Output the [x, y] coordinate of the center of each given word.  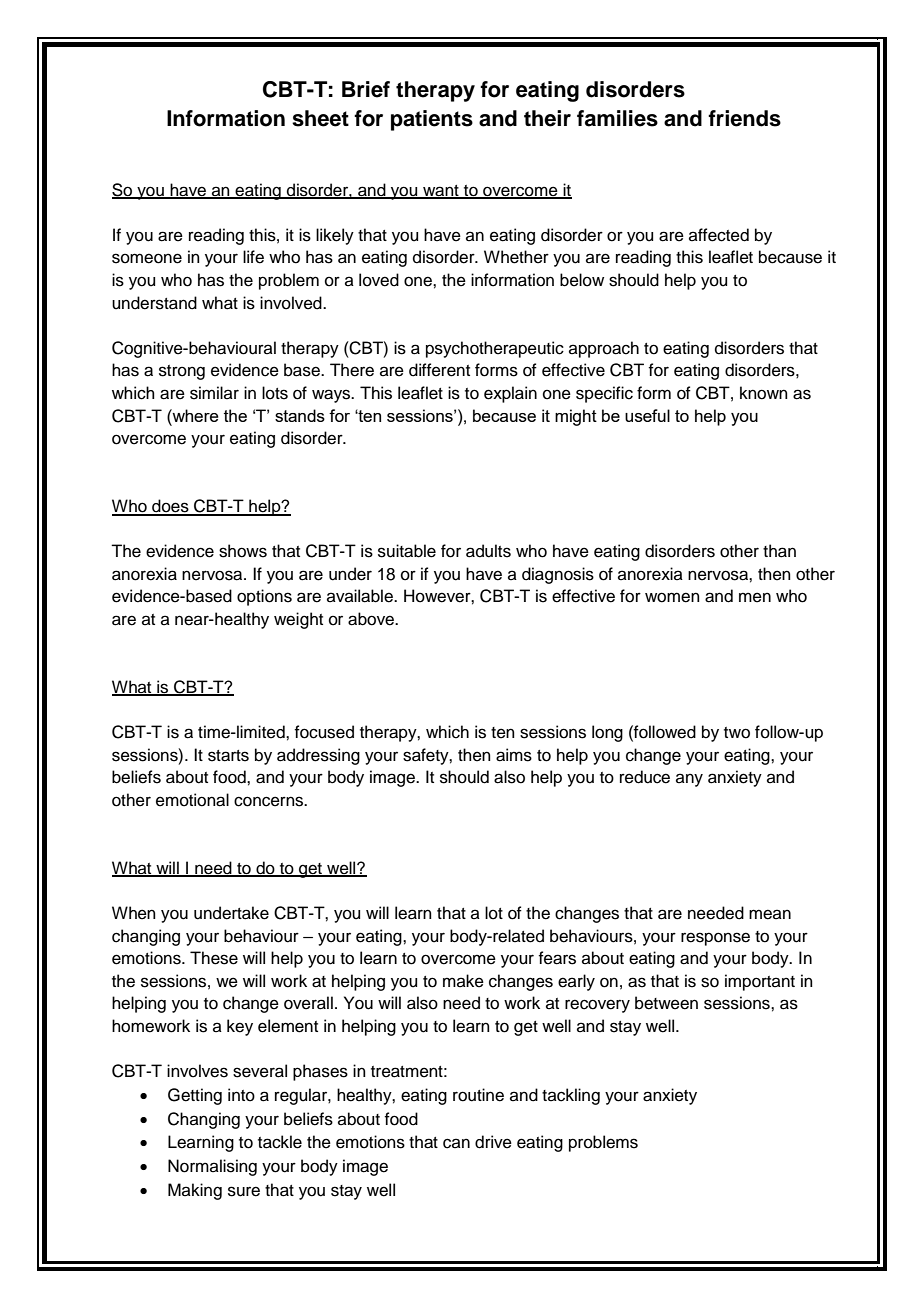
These [214, 958]
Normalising [212, 1167]
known [764, 393]
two [737, 733]
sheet [320, 118]
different [439, 370]
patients [432, 120]
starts [228, 756]
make [463, 981]
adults [488, 551]
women [672, 597]
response [715, 939]
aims [514, 755]
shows [243, 551]
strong [182, 372]
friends [744, 118]
